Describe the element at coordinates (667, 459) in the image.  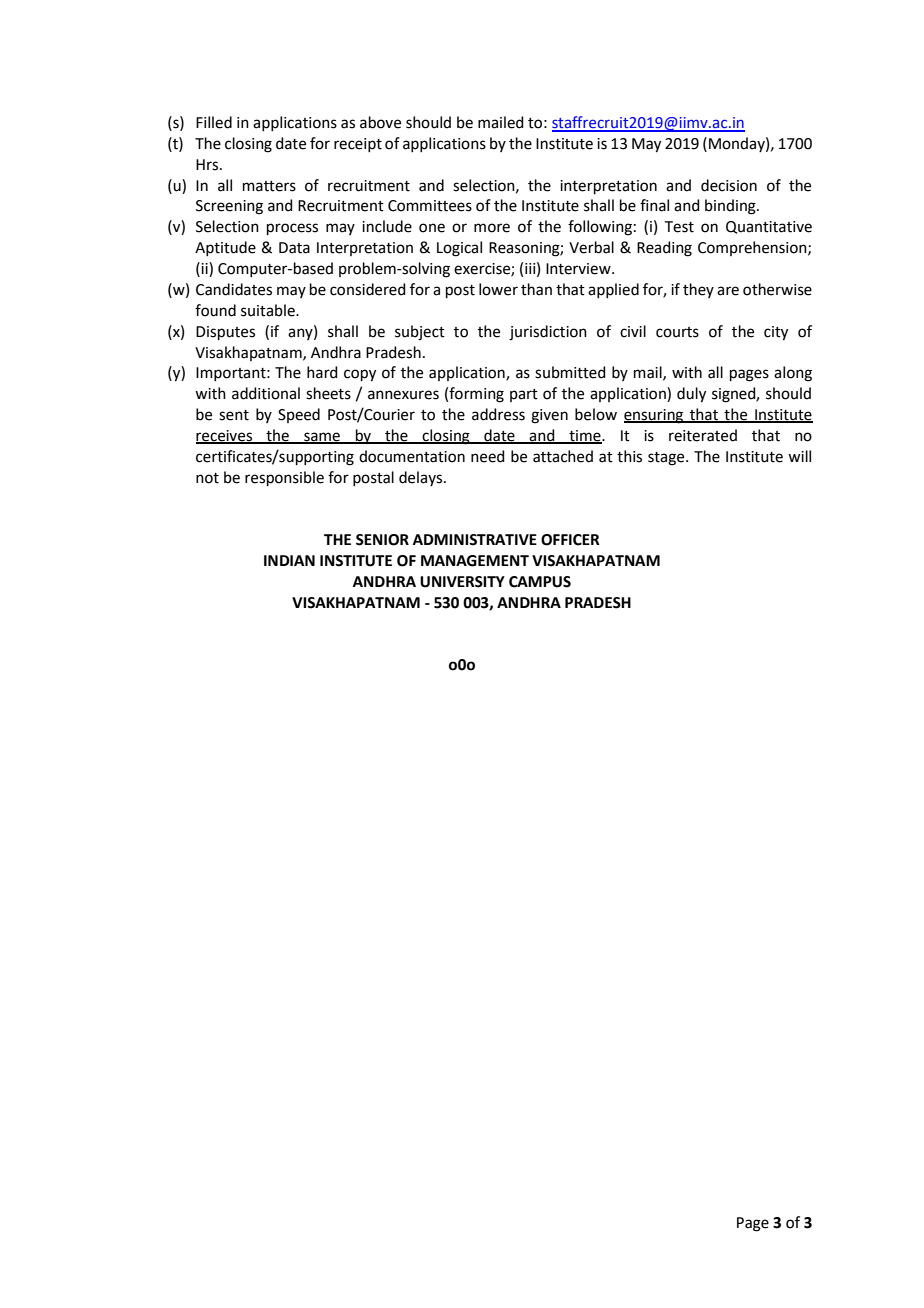
I see `stage` at that location.
